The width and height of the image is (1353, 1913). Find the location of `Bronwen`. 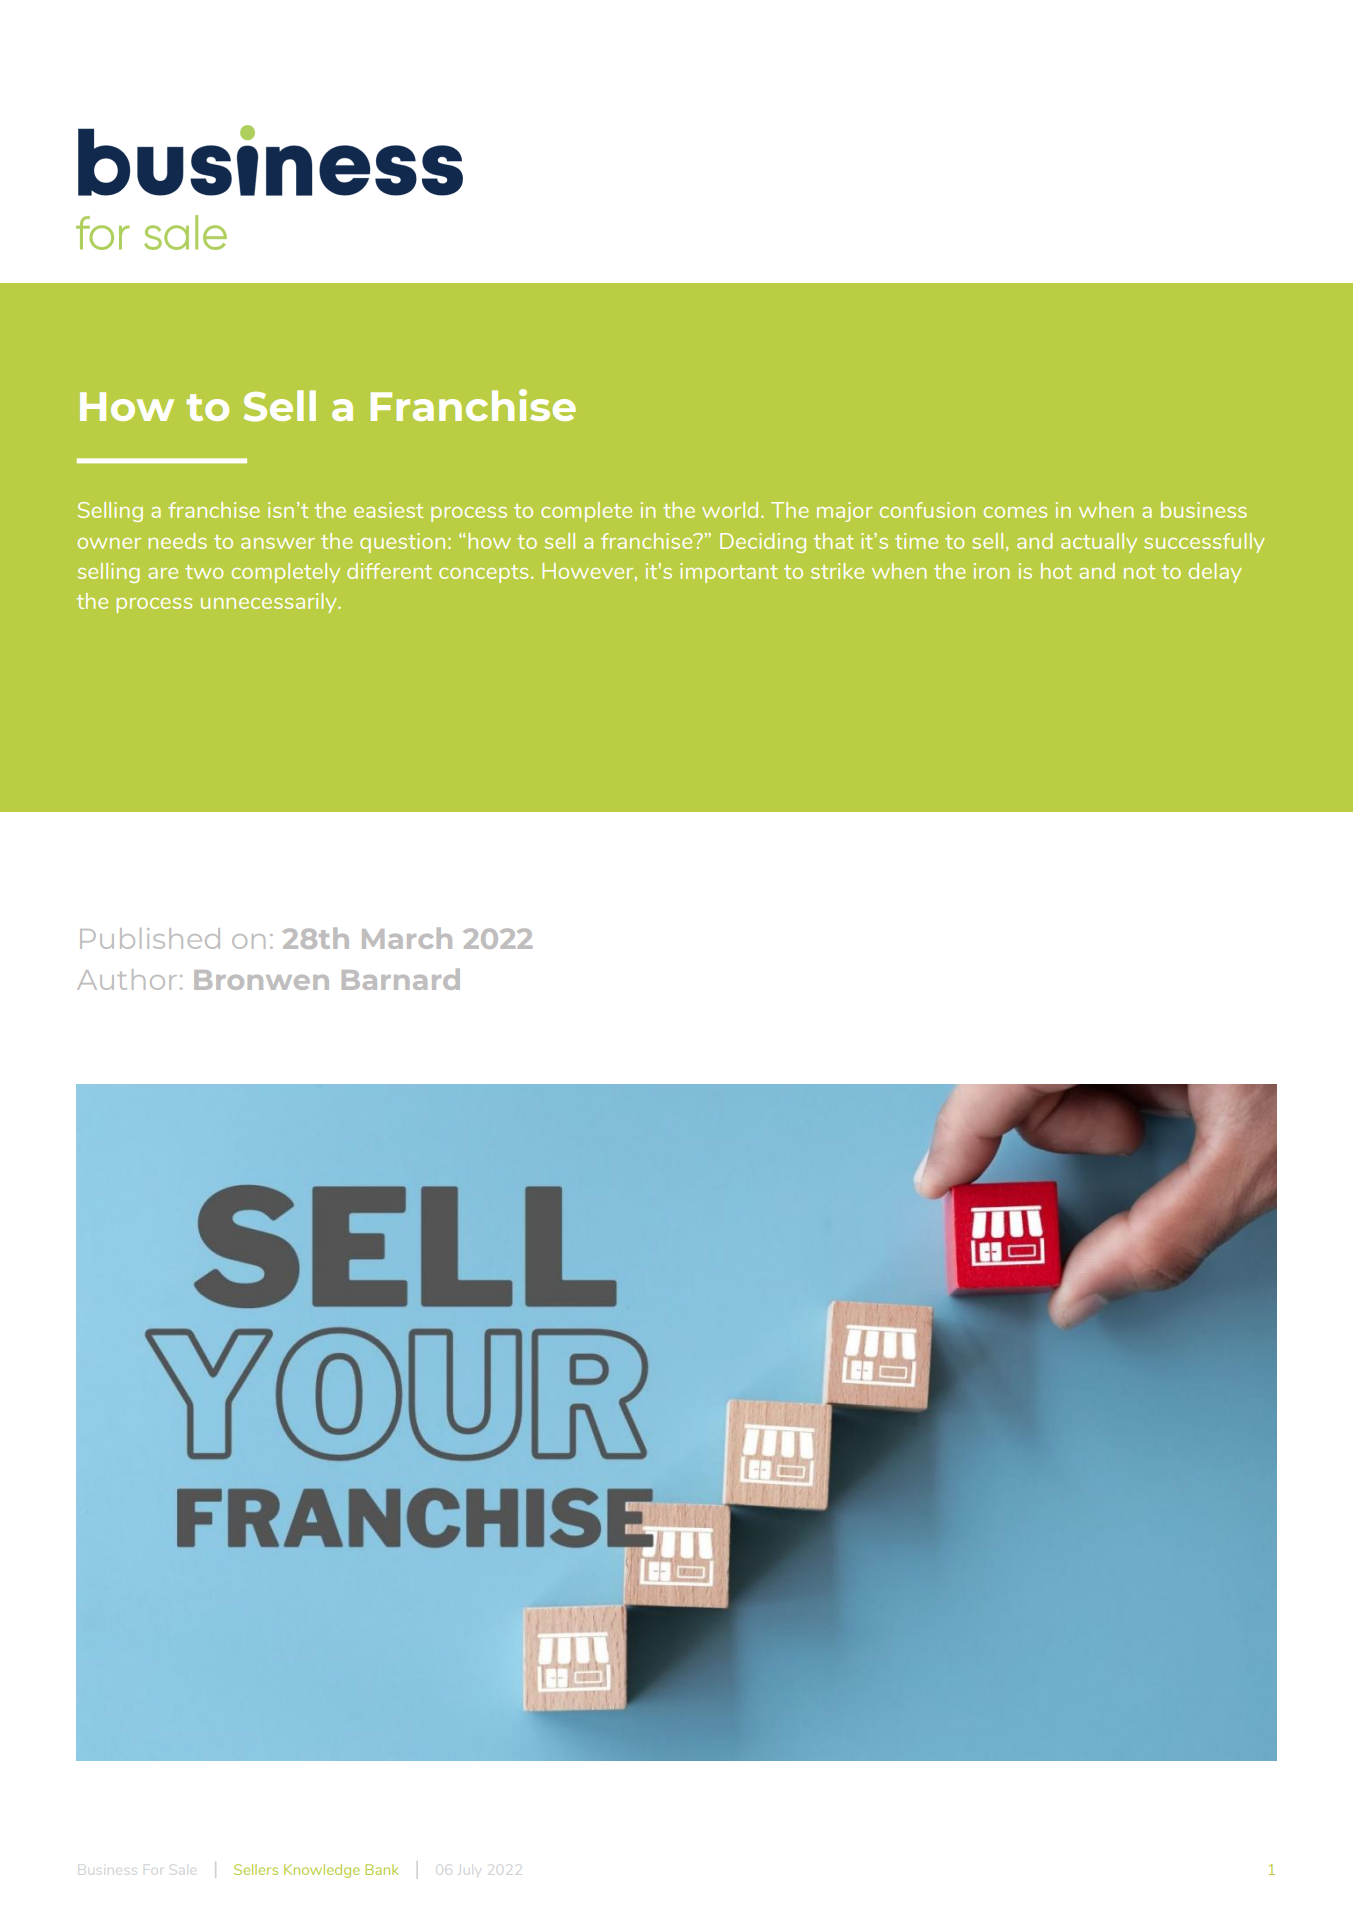

Bronwen is located at coordinates (261, 980).
